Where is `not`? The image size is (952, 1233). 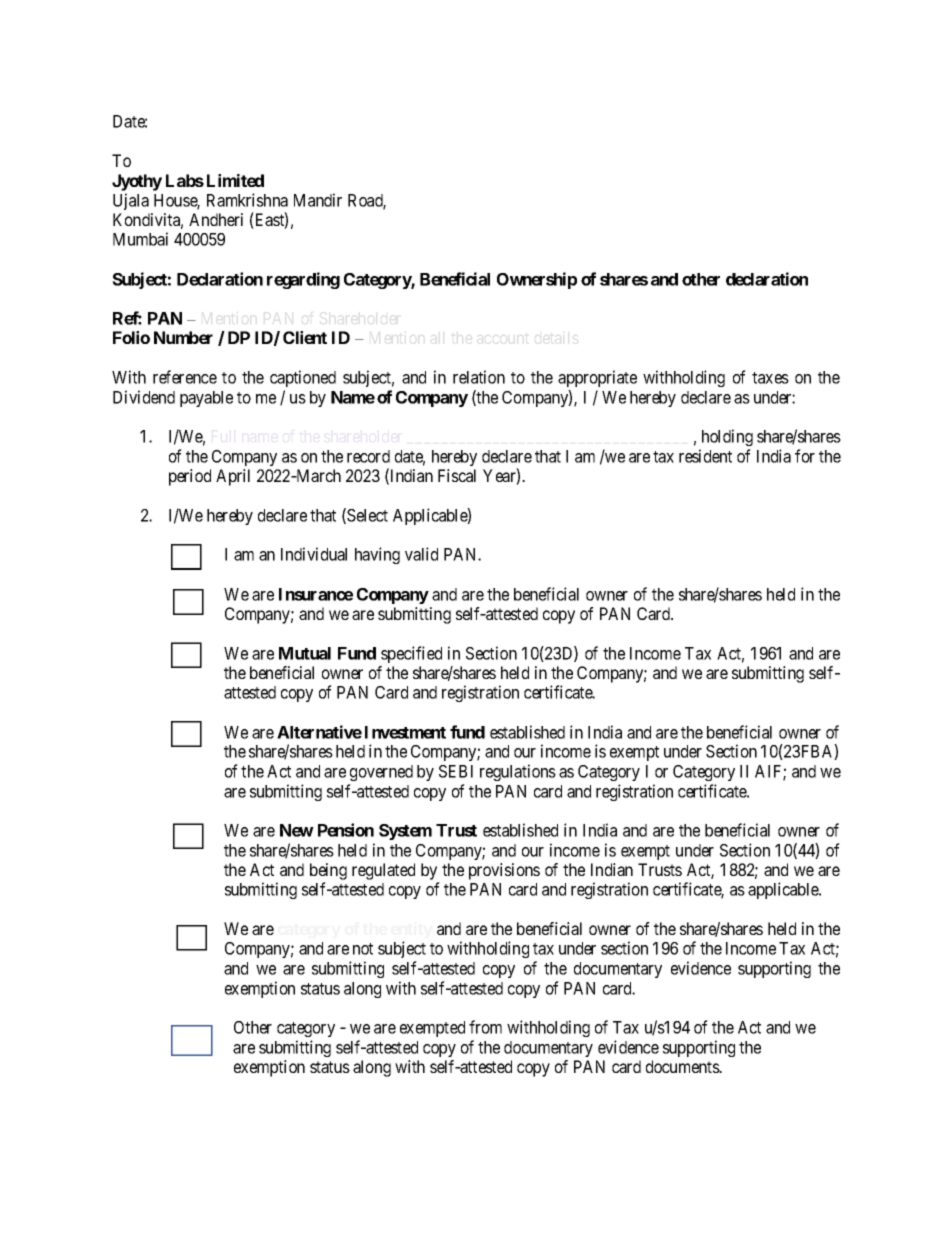
not is located at coordinates (363, 949).
